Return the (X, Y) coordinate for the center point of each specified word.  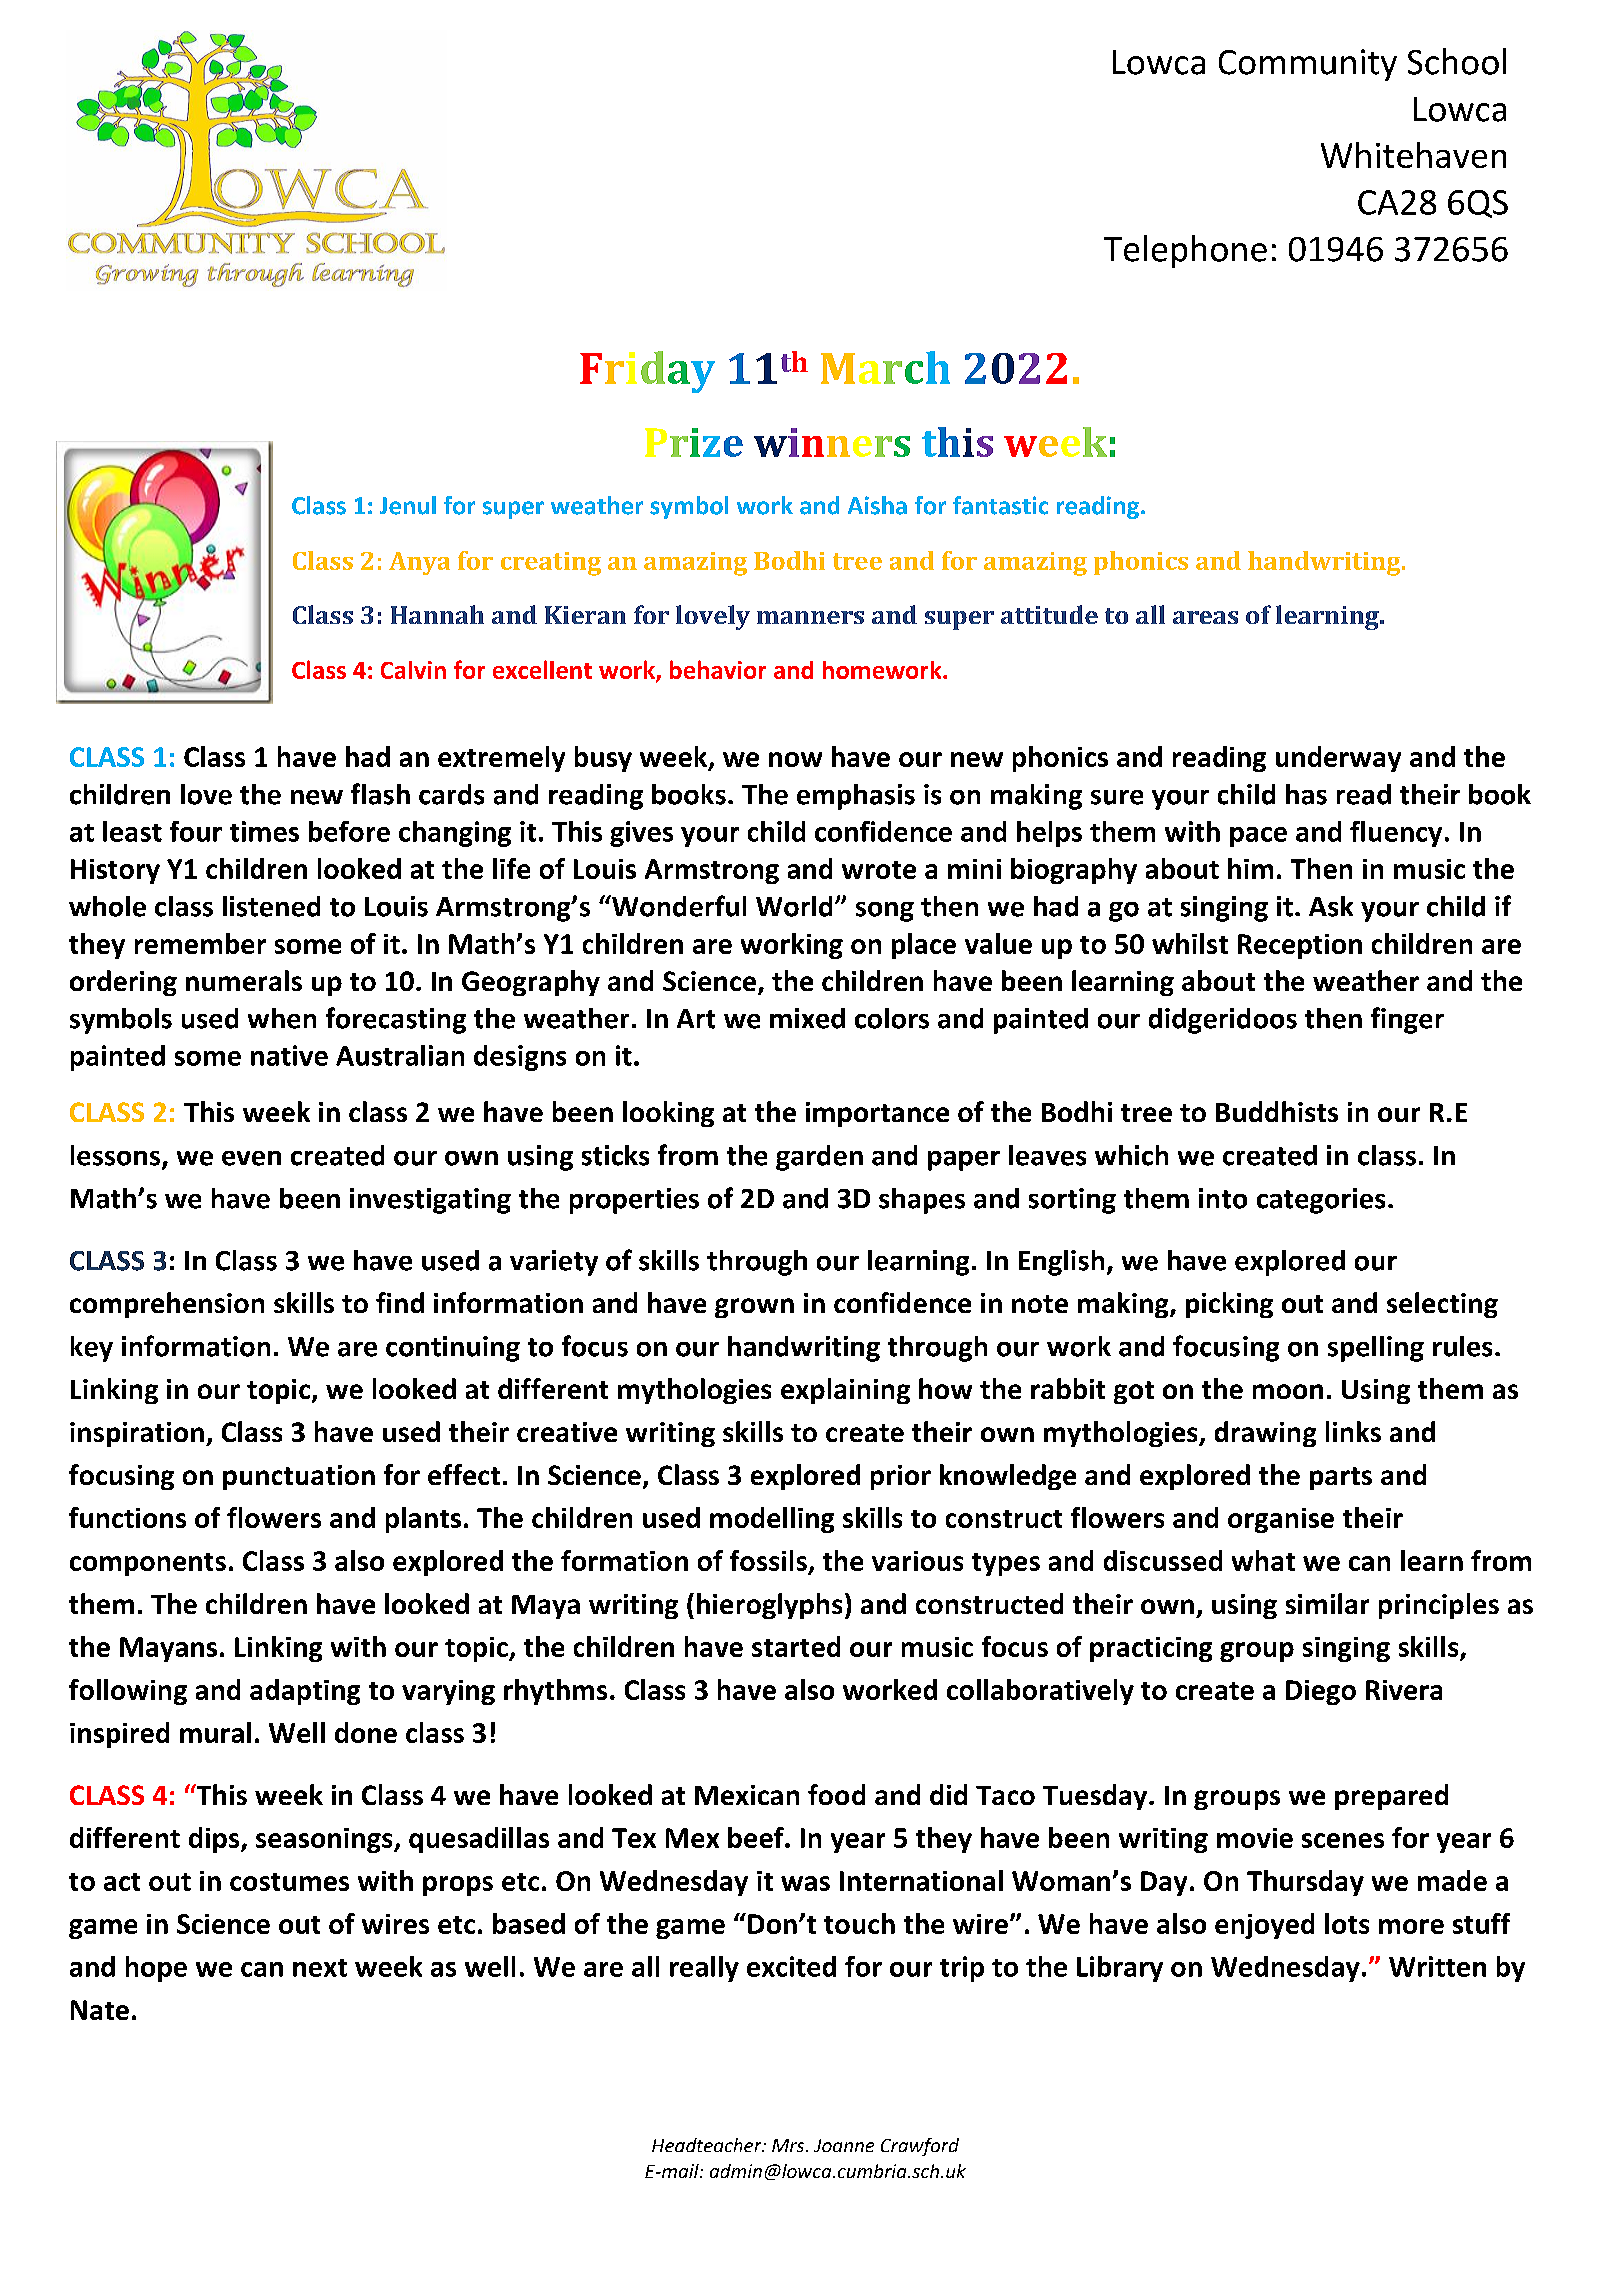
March (885, 367)
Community (1308, 65)
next (320, 1968)
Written (1437, 1966)
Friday (647, 372)
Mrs (789, 2145)
